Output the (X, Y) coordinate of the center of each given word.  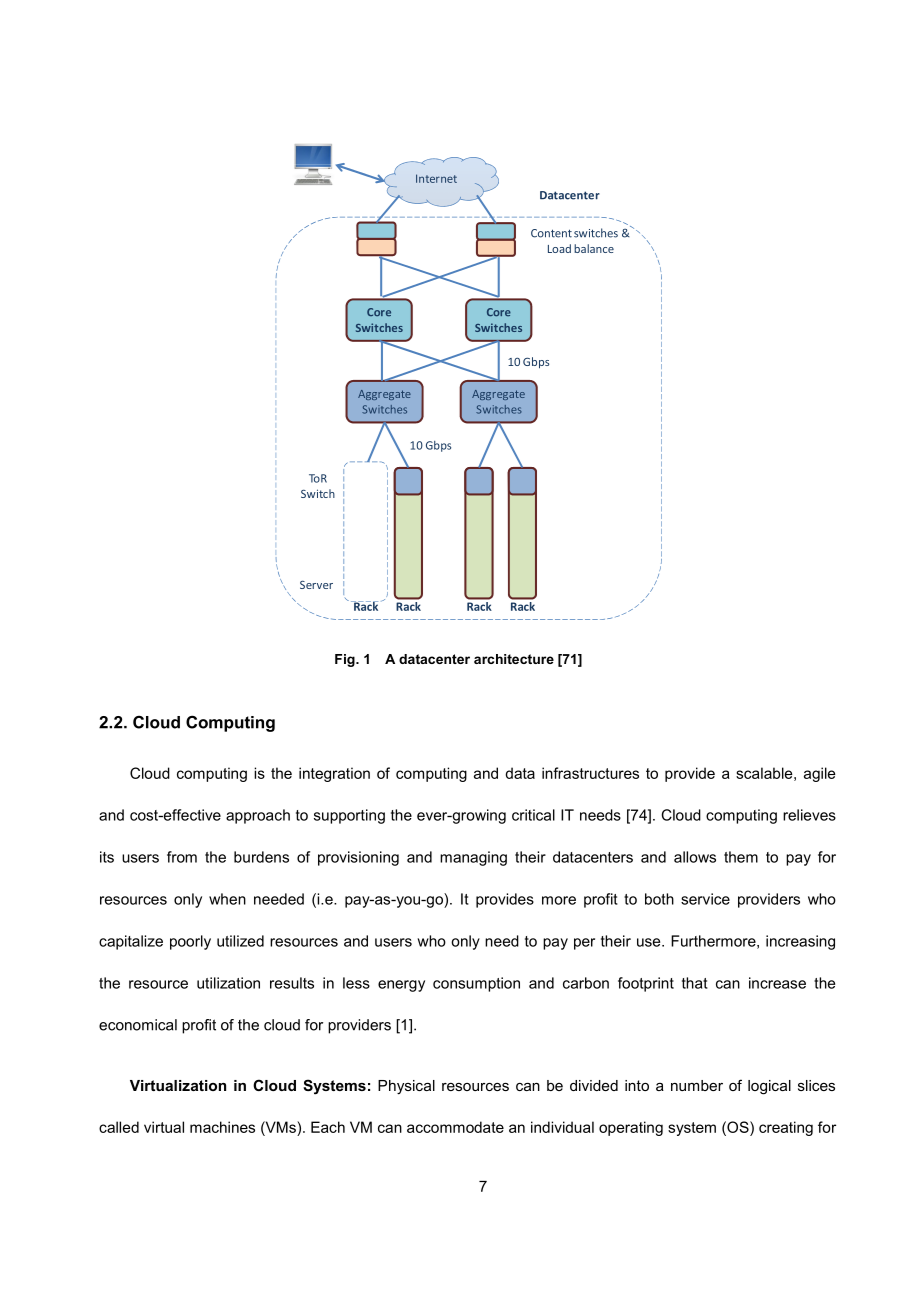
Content (551, 233)
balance (594, 248)
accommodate (455, 1127)
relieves (809, 815)
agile (820, 774)
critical (533, 815)
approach (258, 816)
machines (222, 1127)
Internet (436, 178)
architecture (514, 659)
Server (316, 584)
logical (769, 1087)
